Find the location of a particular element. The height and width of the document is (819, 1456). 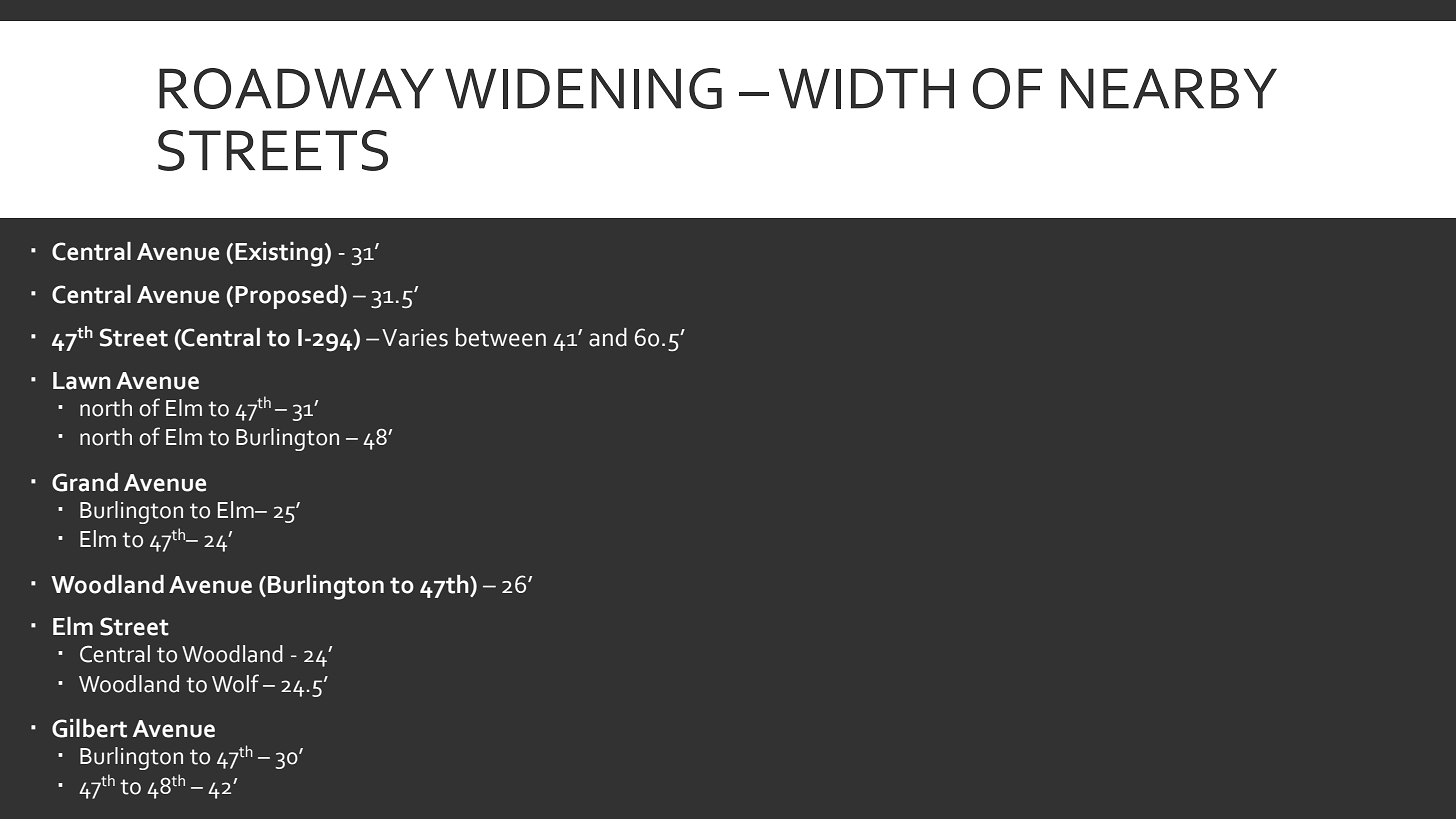

between is located at coordinates (501, 337).
